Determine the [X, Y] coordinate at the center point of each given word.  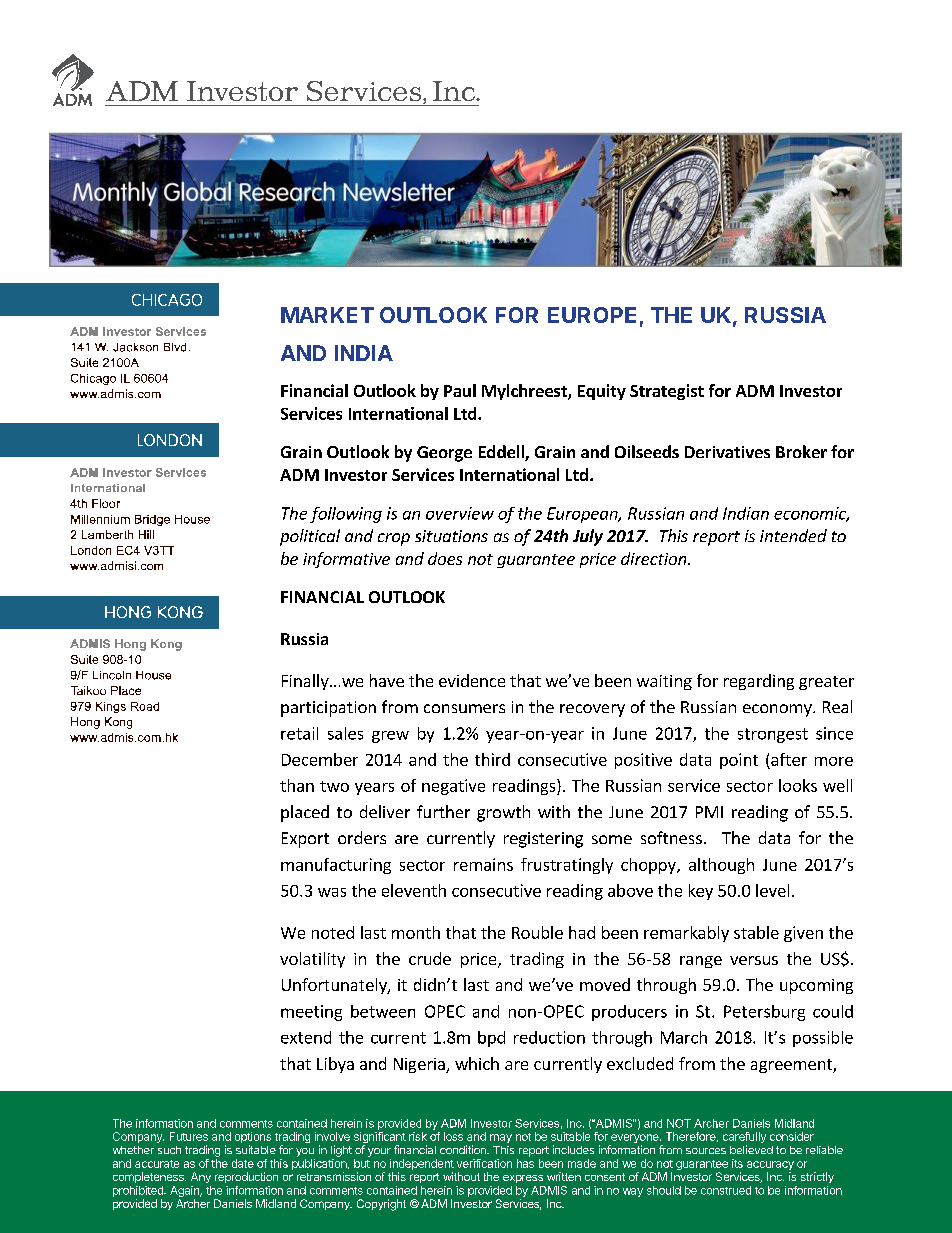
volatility [312, 960]
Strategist [667, 392]
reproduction [246, 1177]
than [297, 785]
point [739, 761]
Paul [460, 390]
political [310, 537]
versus [754, 960]
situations [451, 536]
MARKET [327, 315]
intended [793, 535]
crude [430, 958]
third [492, 759]
